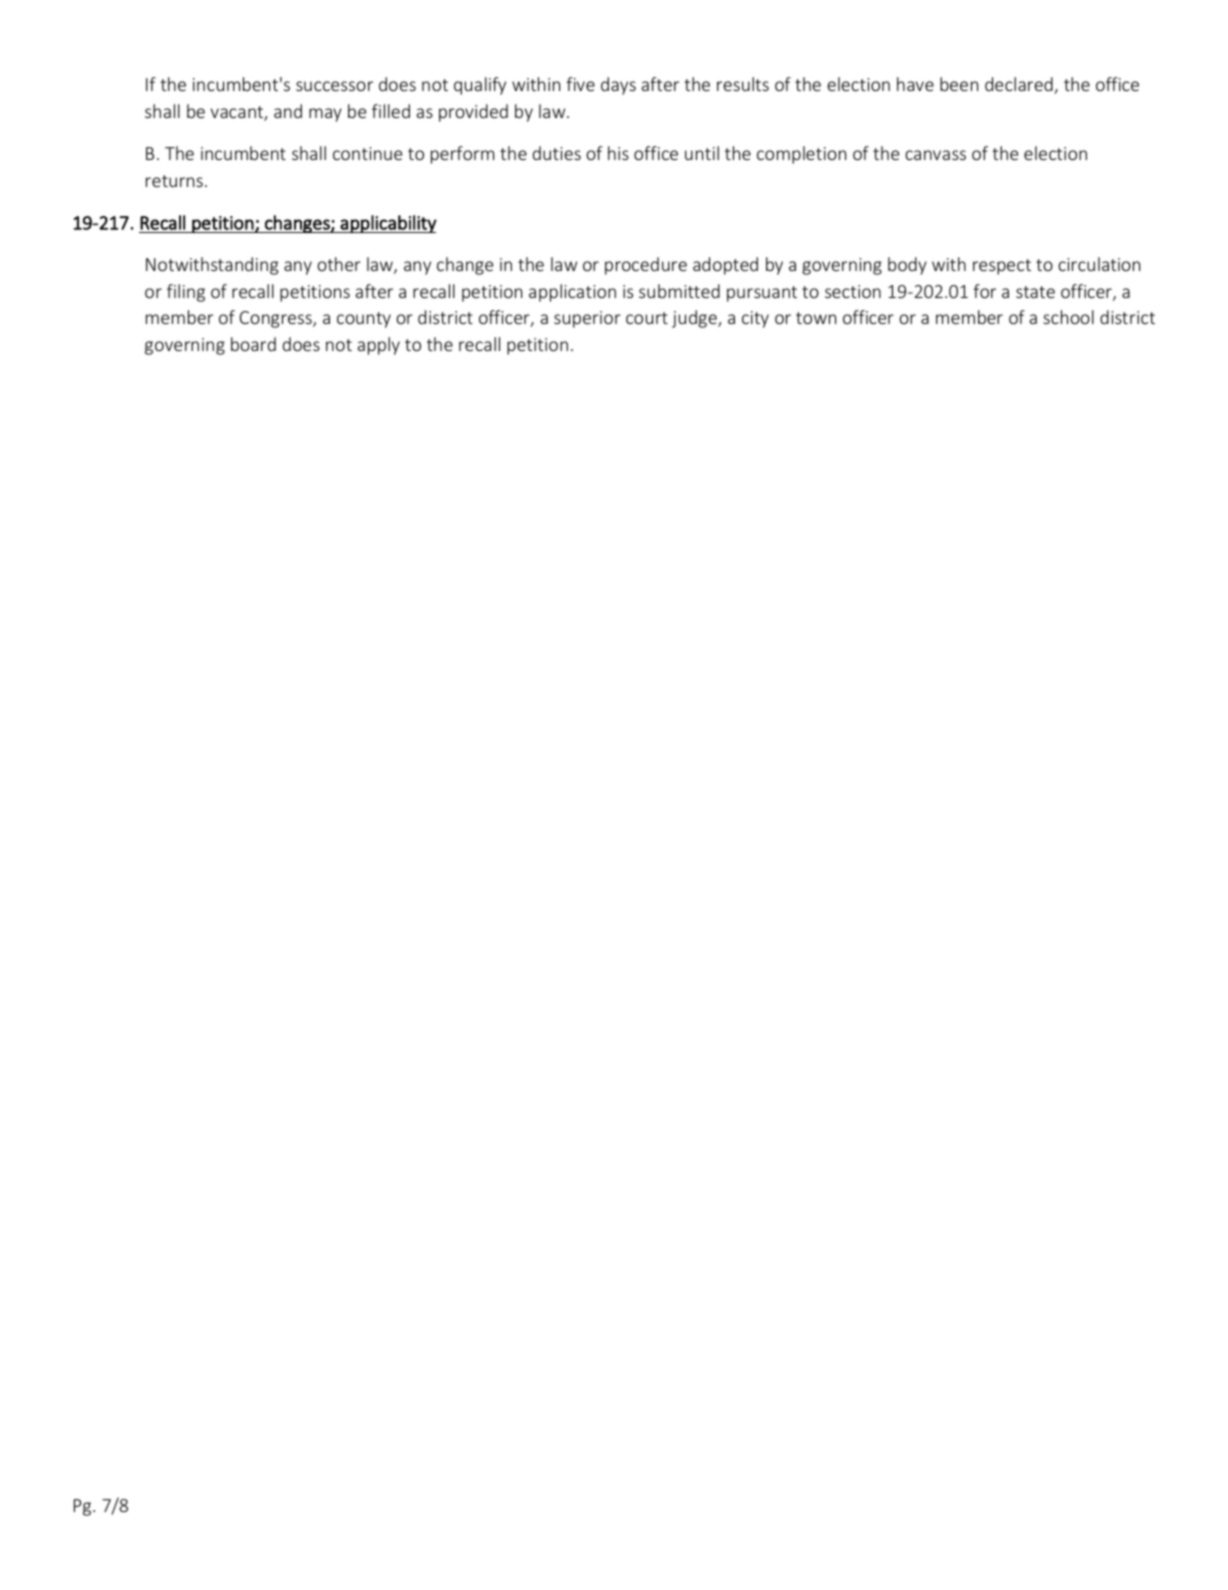  What do you see at coordinates (339, 264) in the screenshot?
I see `other` at bounding box center [339, 264].
